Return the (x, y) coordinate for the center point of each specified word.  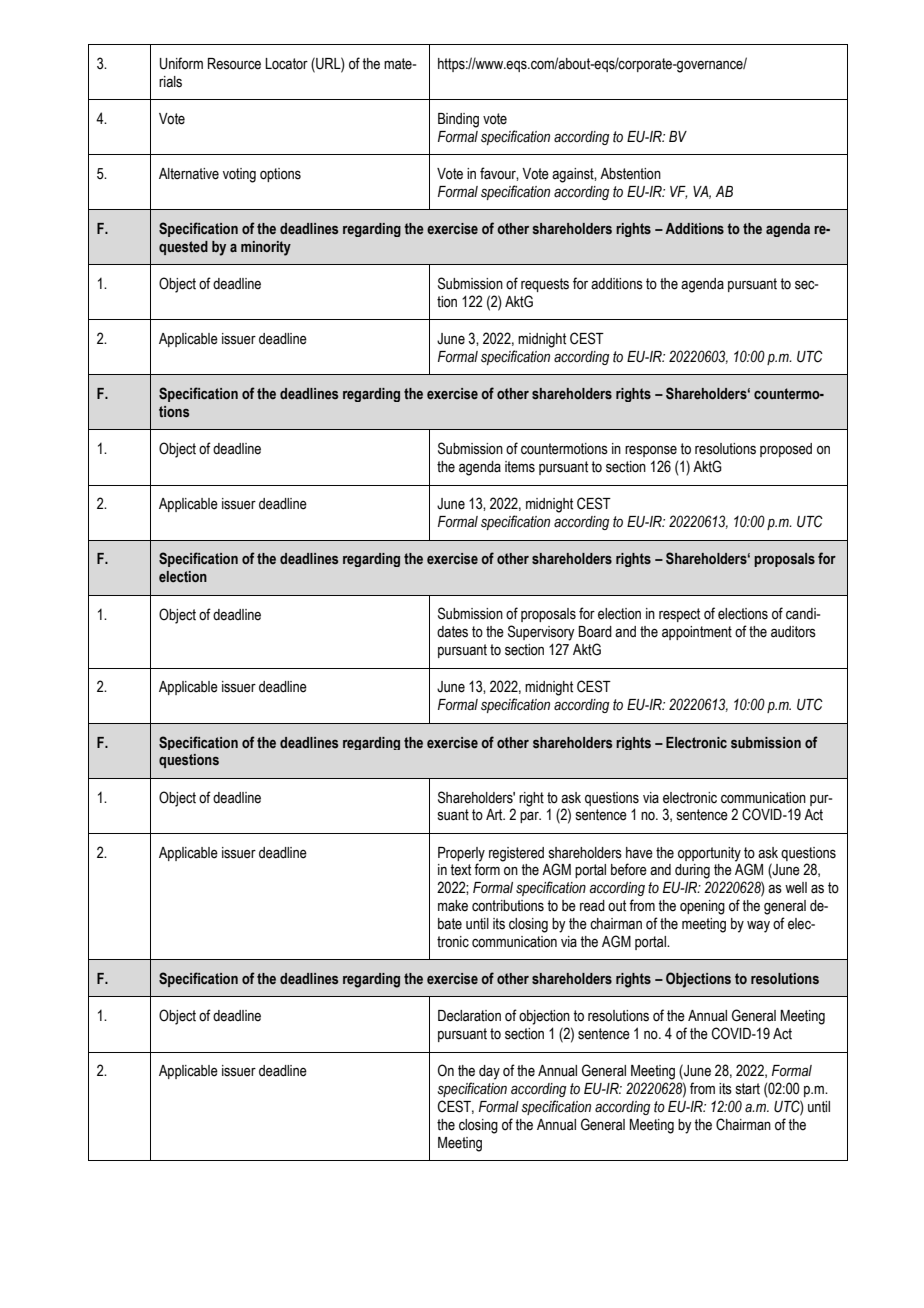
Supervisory (541, 633)
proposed (786, 450)
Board (595, 632)
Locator (286, 64)
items (520, 467)
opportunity (709, 854)
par (530, 817)
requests (545, 285)
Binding (458, 120)
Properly (461, 854)
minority (266, 248)
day (489, 1072)
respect (679, 615)
